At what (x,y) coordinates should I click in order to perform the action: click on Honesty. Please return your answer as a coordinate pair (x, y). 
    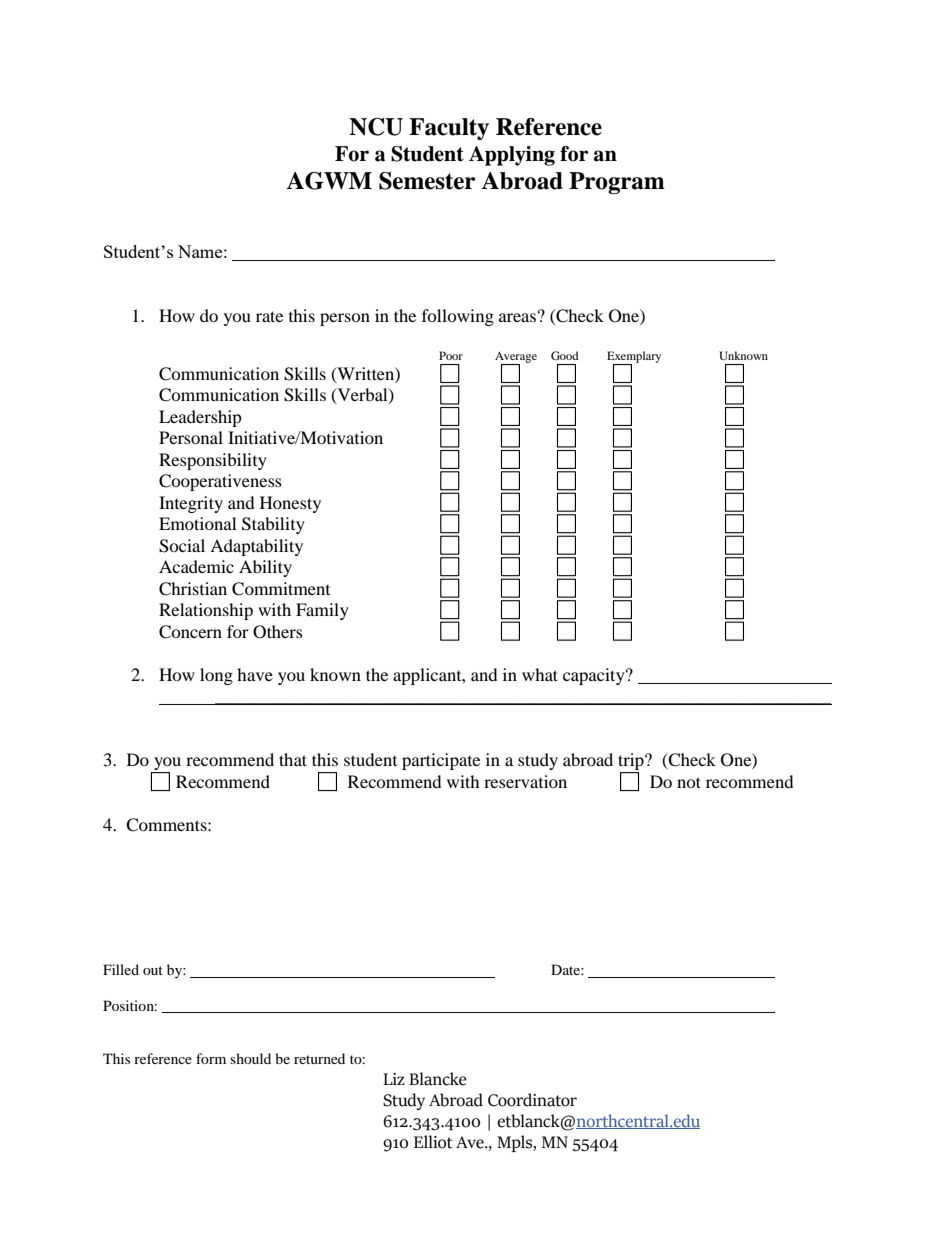
    Looking at the image, I should click on (290, 504).
